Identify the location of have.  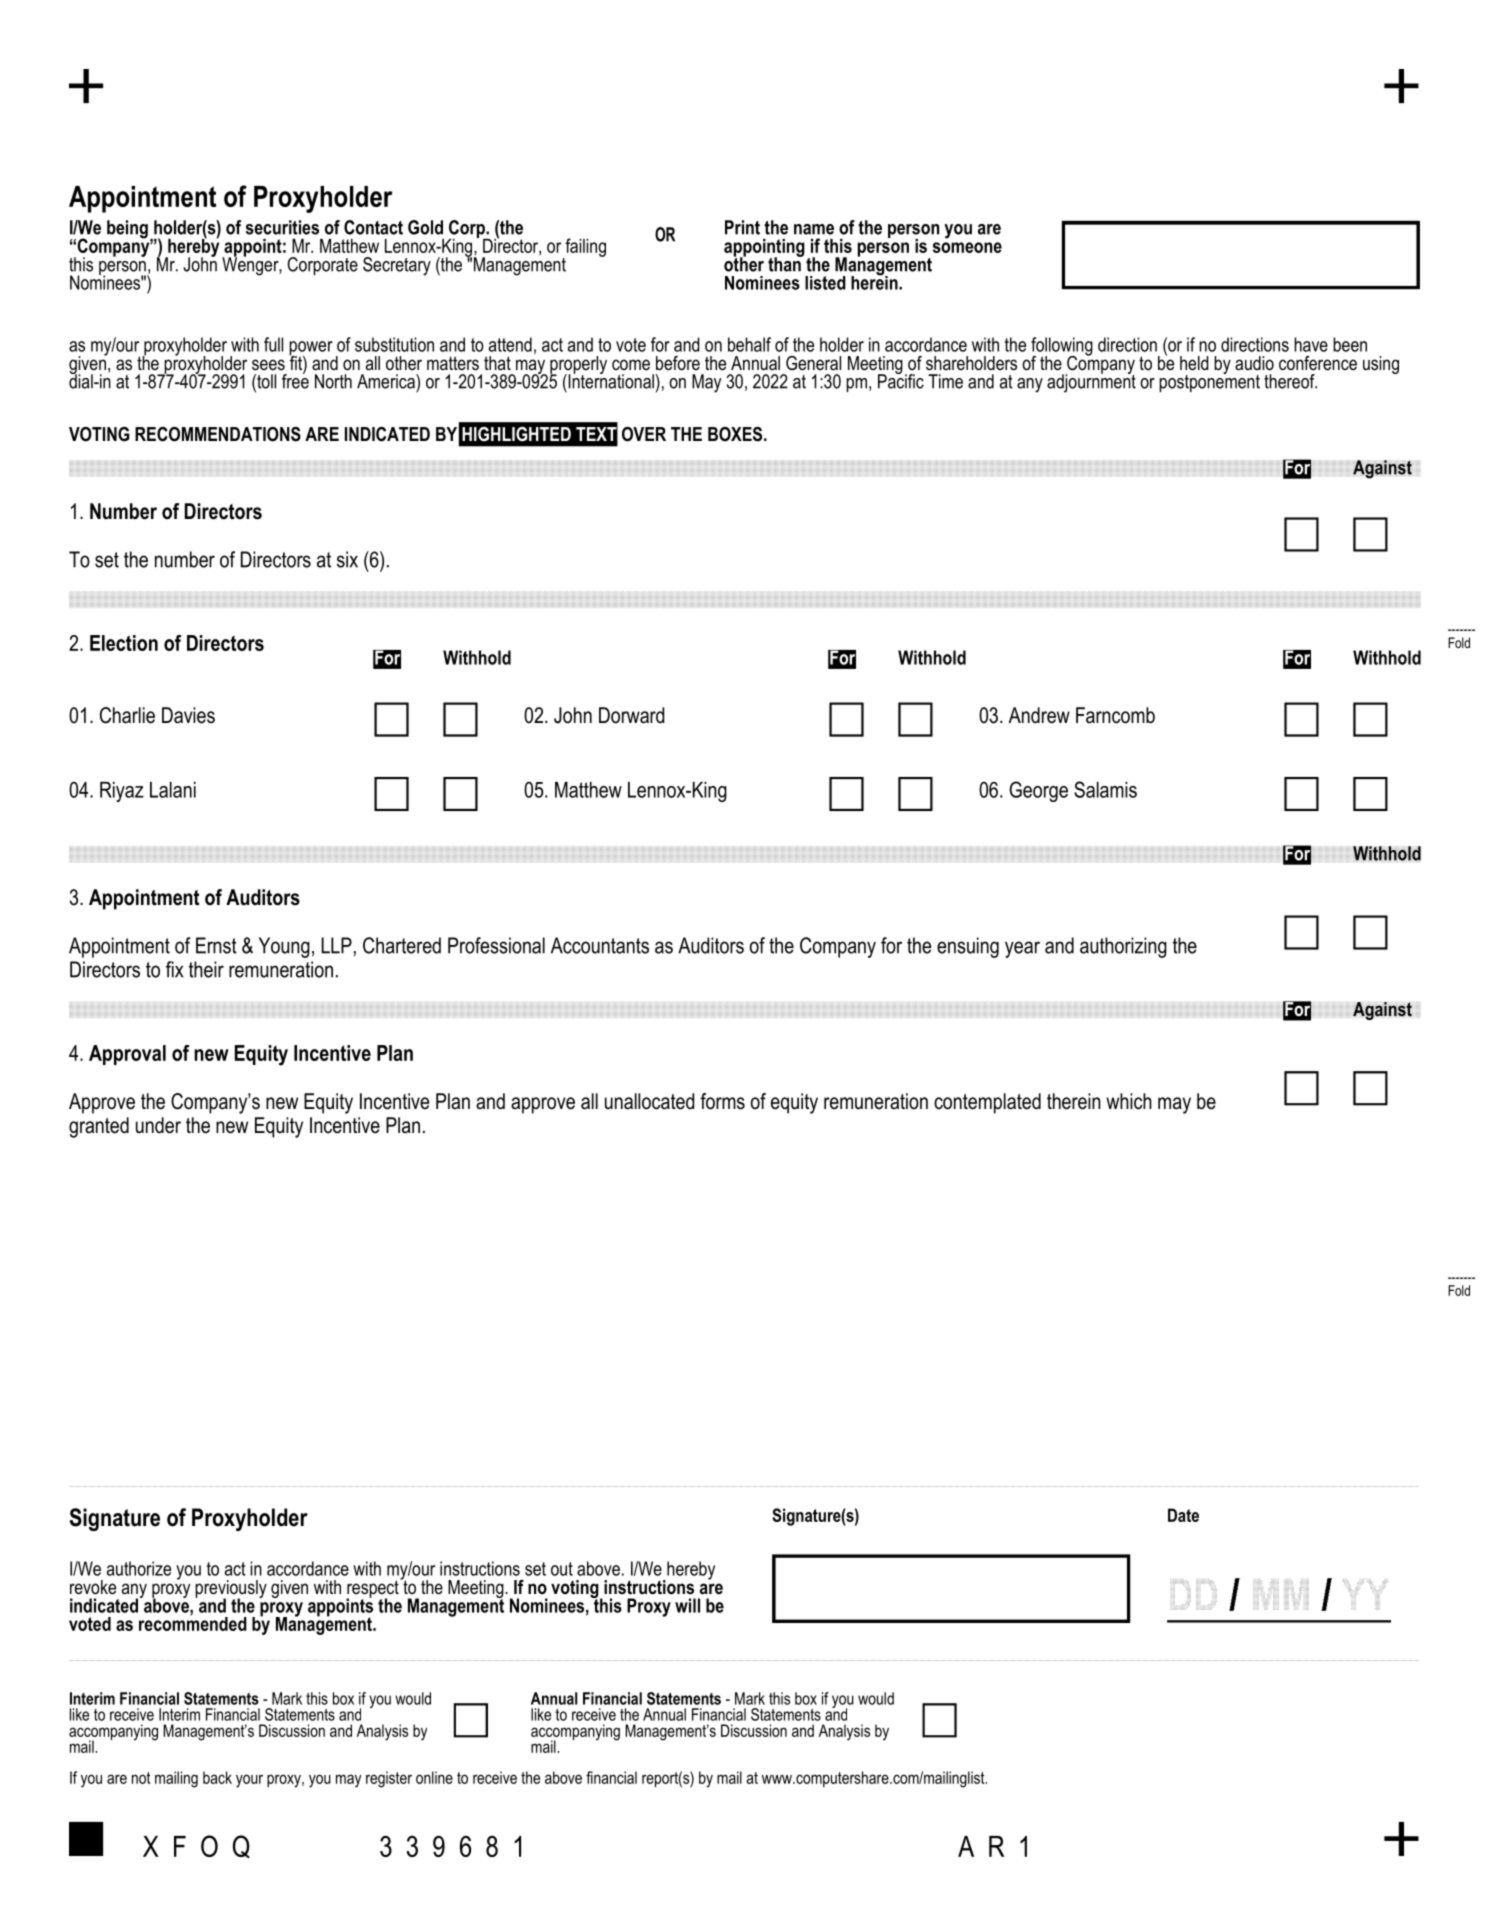
(1311, 344).
